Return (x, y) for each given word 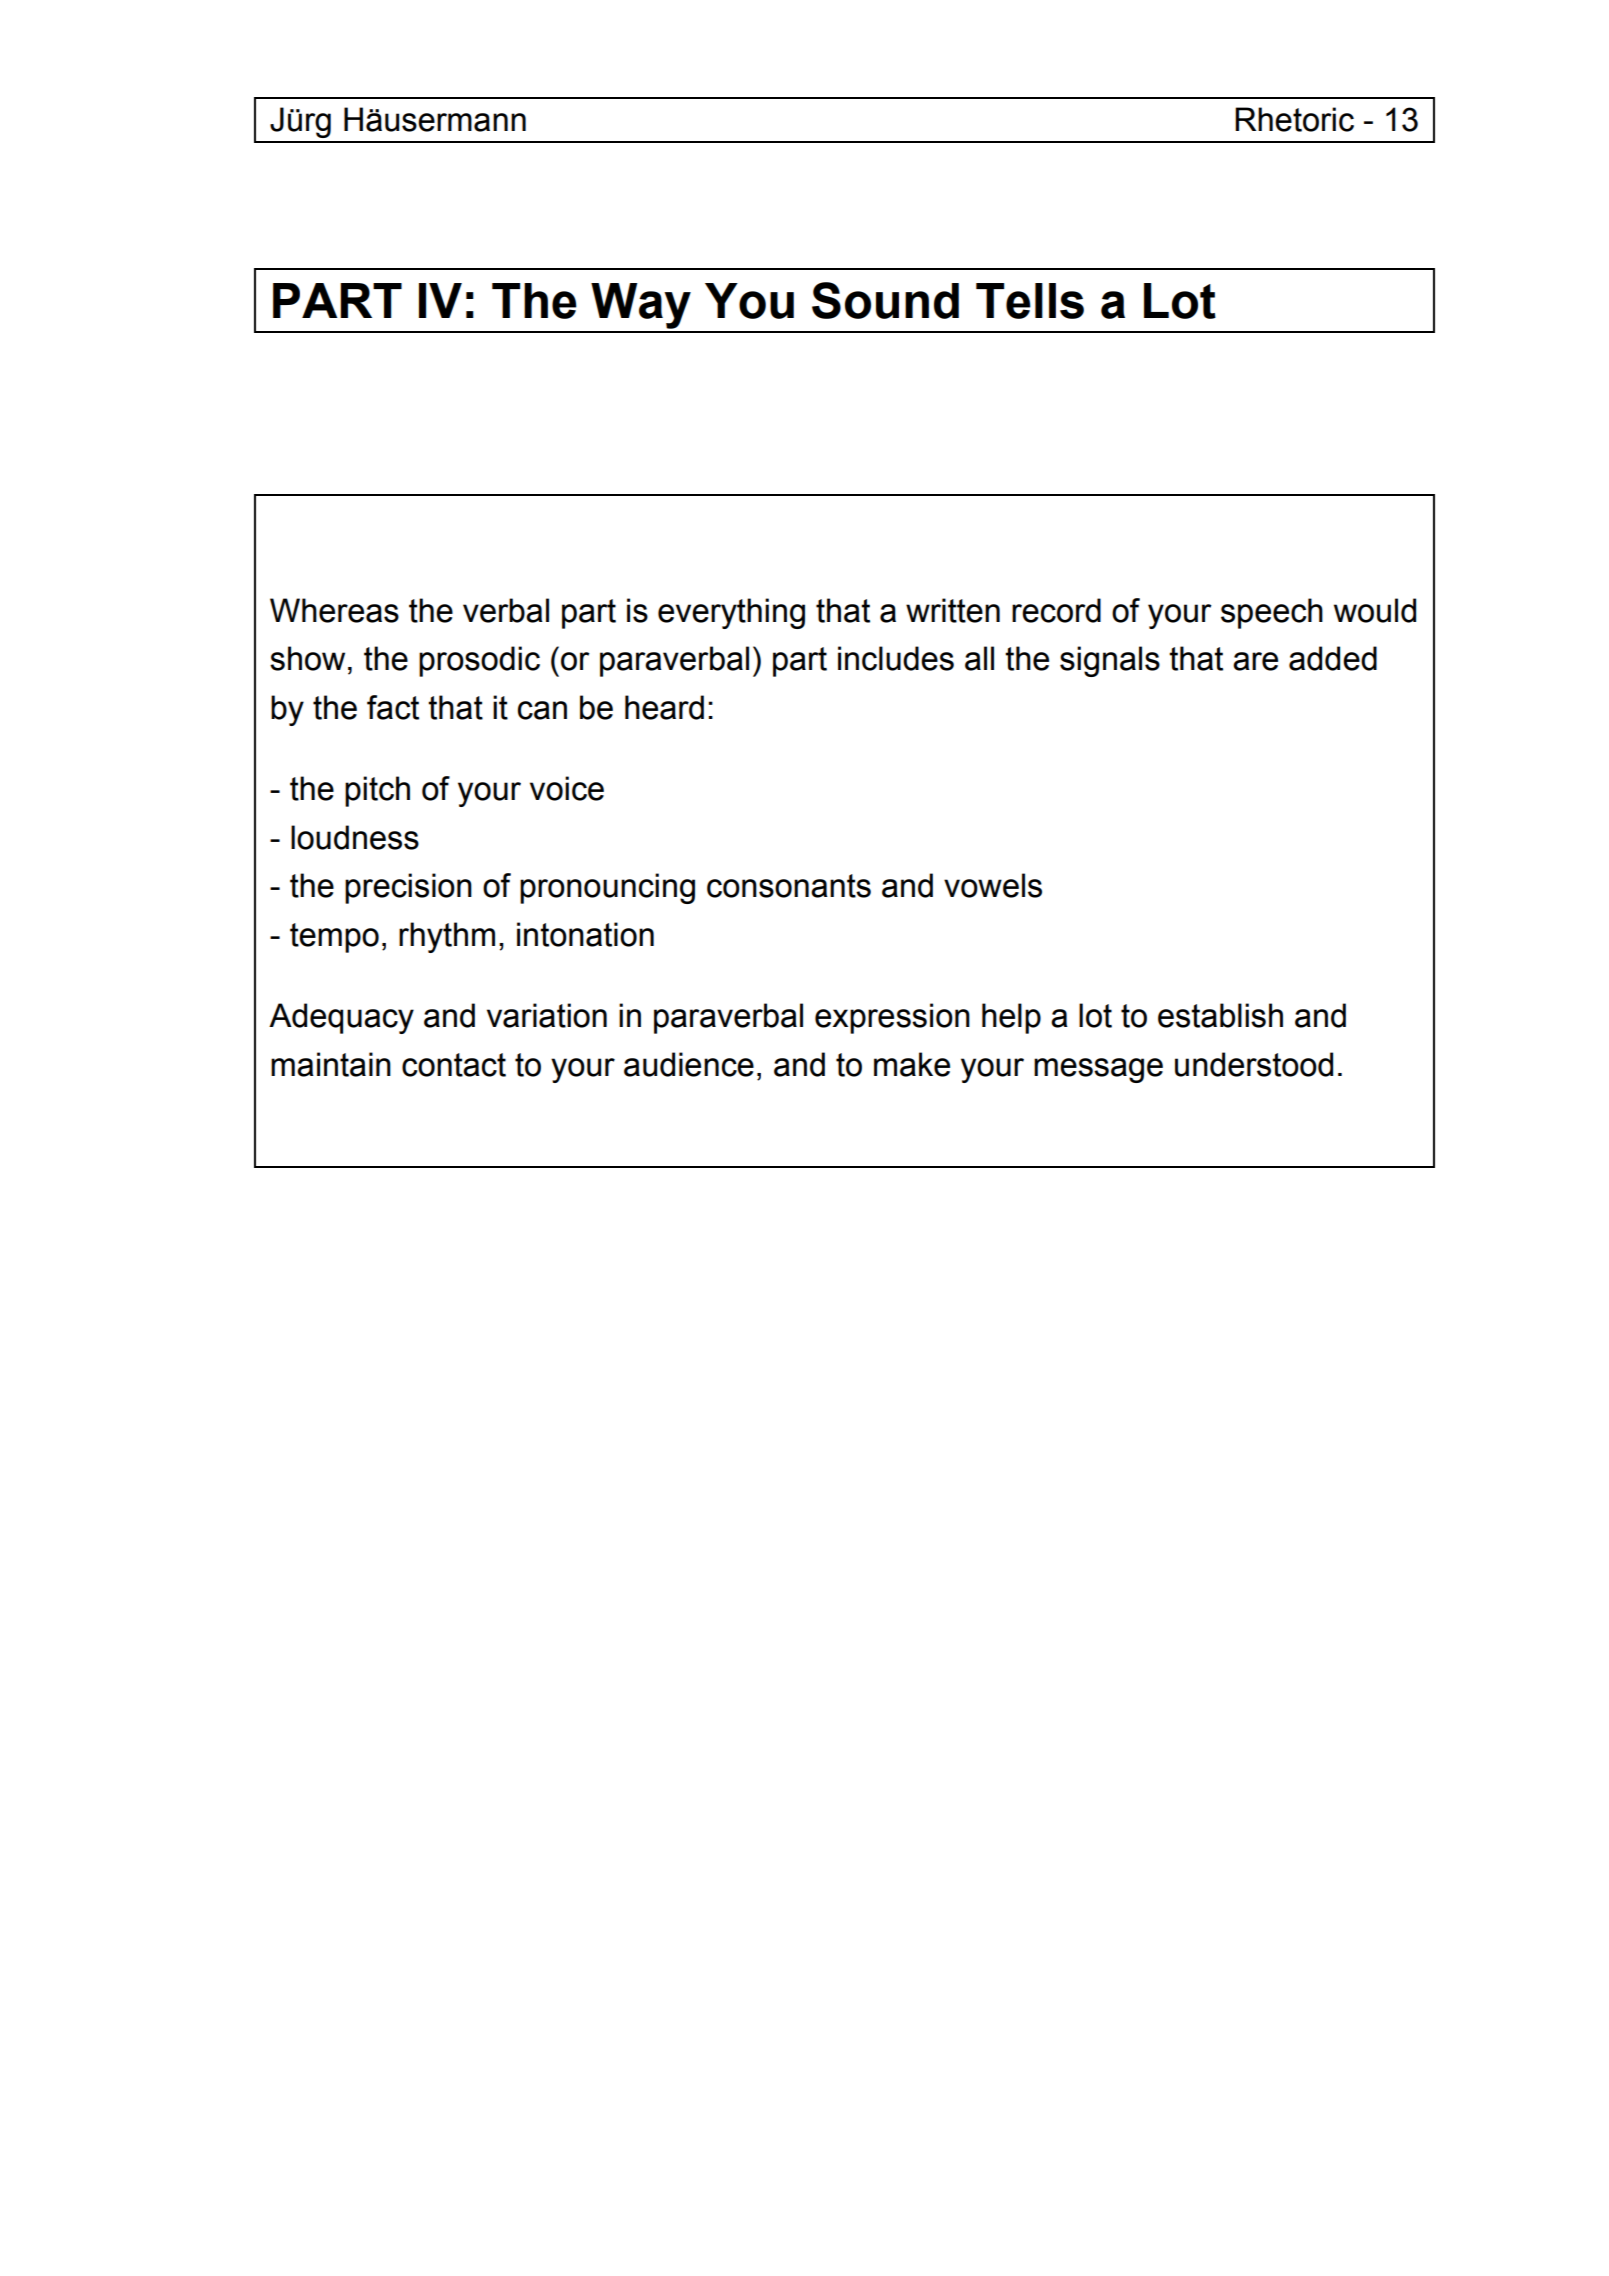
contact (454, 1065)
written (953, 610)
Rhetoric (1294, 119)
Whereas (334, 610)
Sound (885, 300)
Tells (1030, 301)
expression (892, 1018)
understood (1254, 1064)
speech (1272, 613)
